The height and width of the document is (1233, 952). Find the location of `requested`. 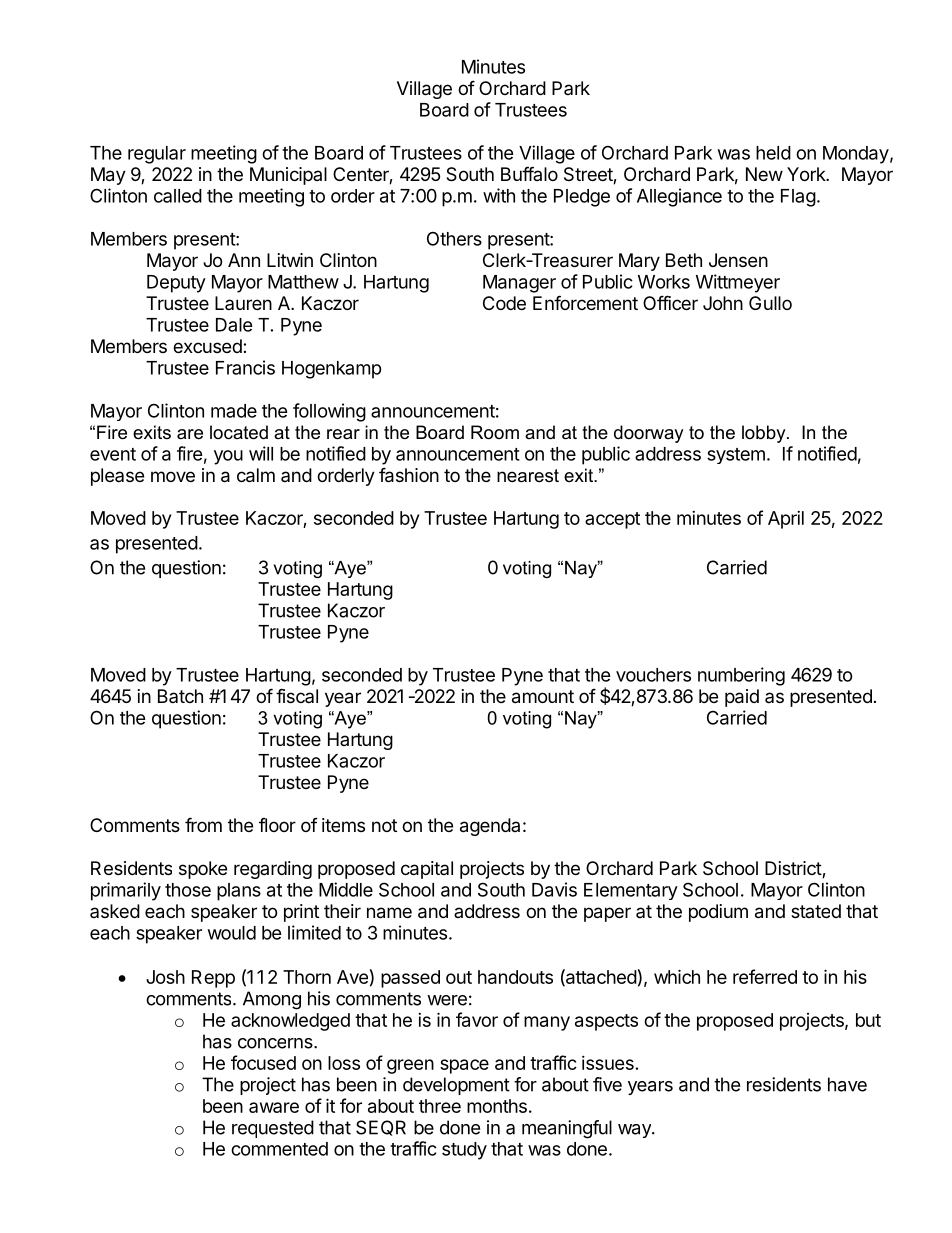

requested is located at coordinates (273, 1129).
